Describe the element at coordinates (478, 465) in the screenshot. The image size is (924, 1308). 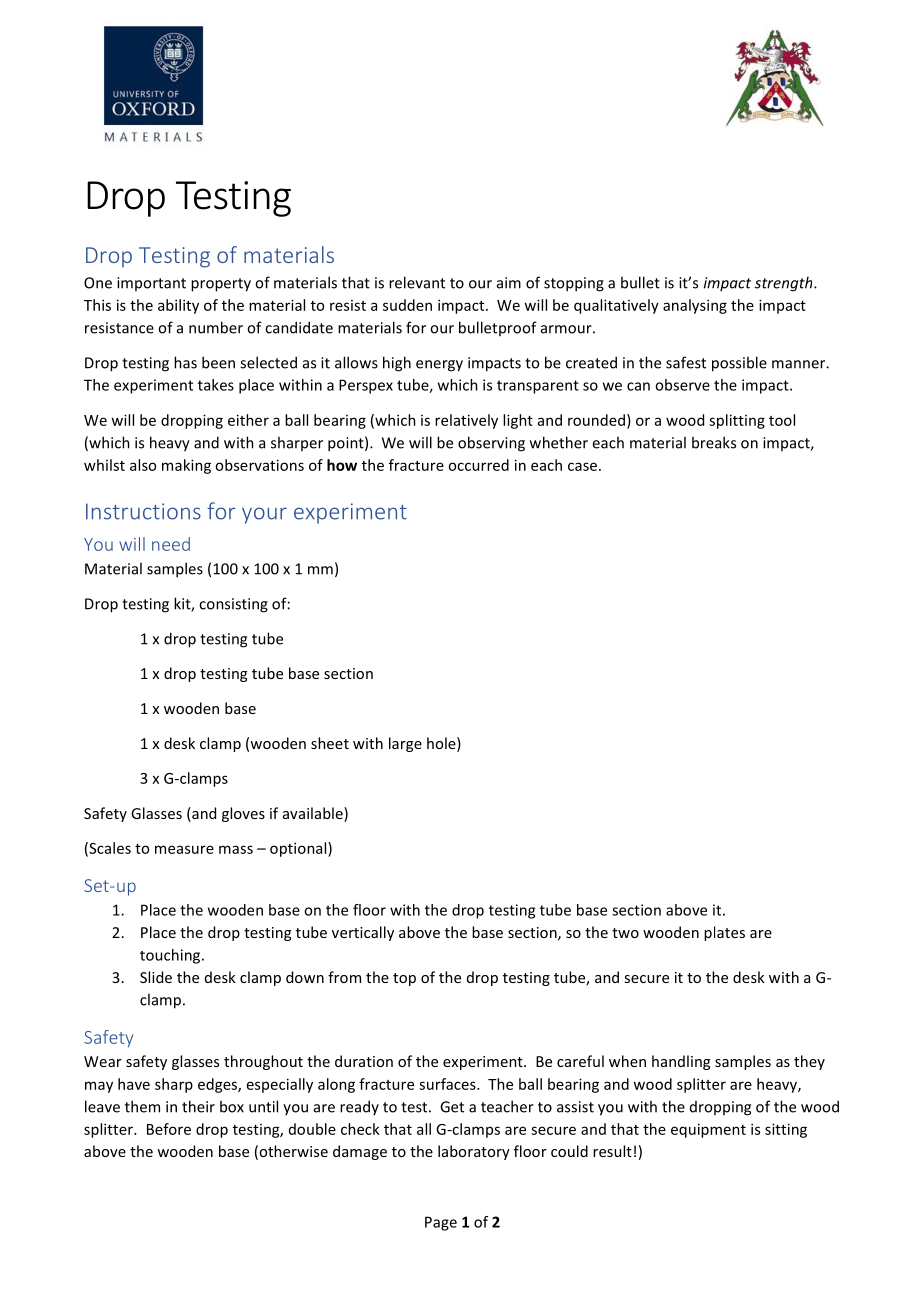
I see `occurred` at that location.
